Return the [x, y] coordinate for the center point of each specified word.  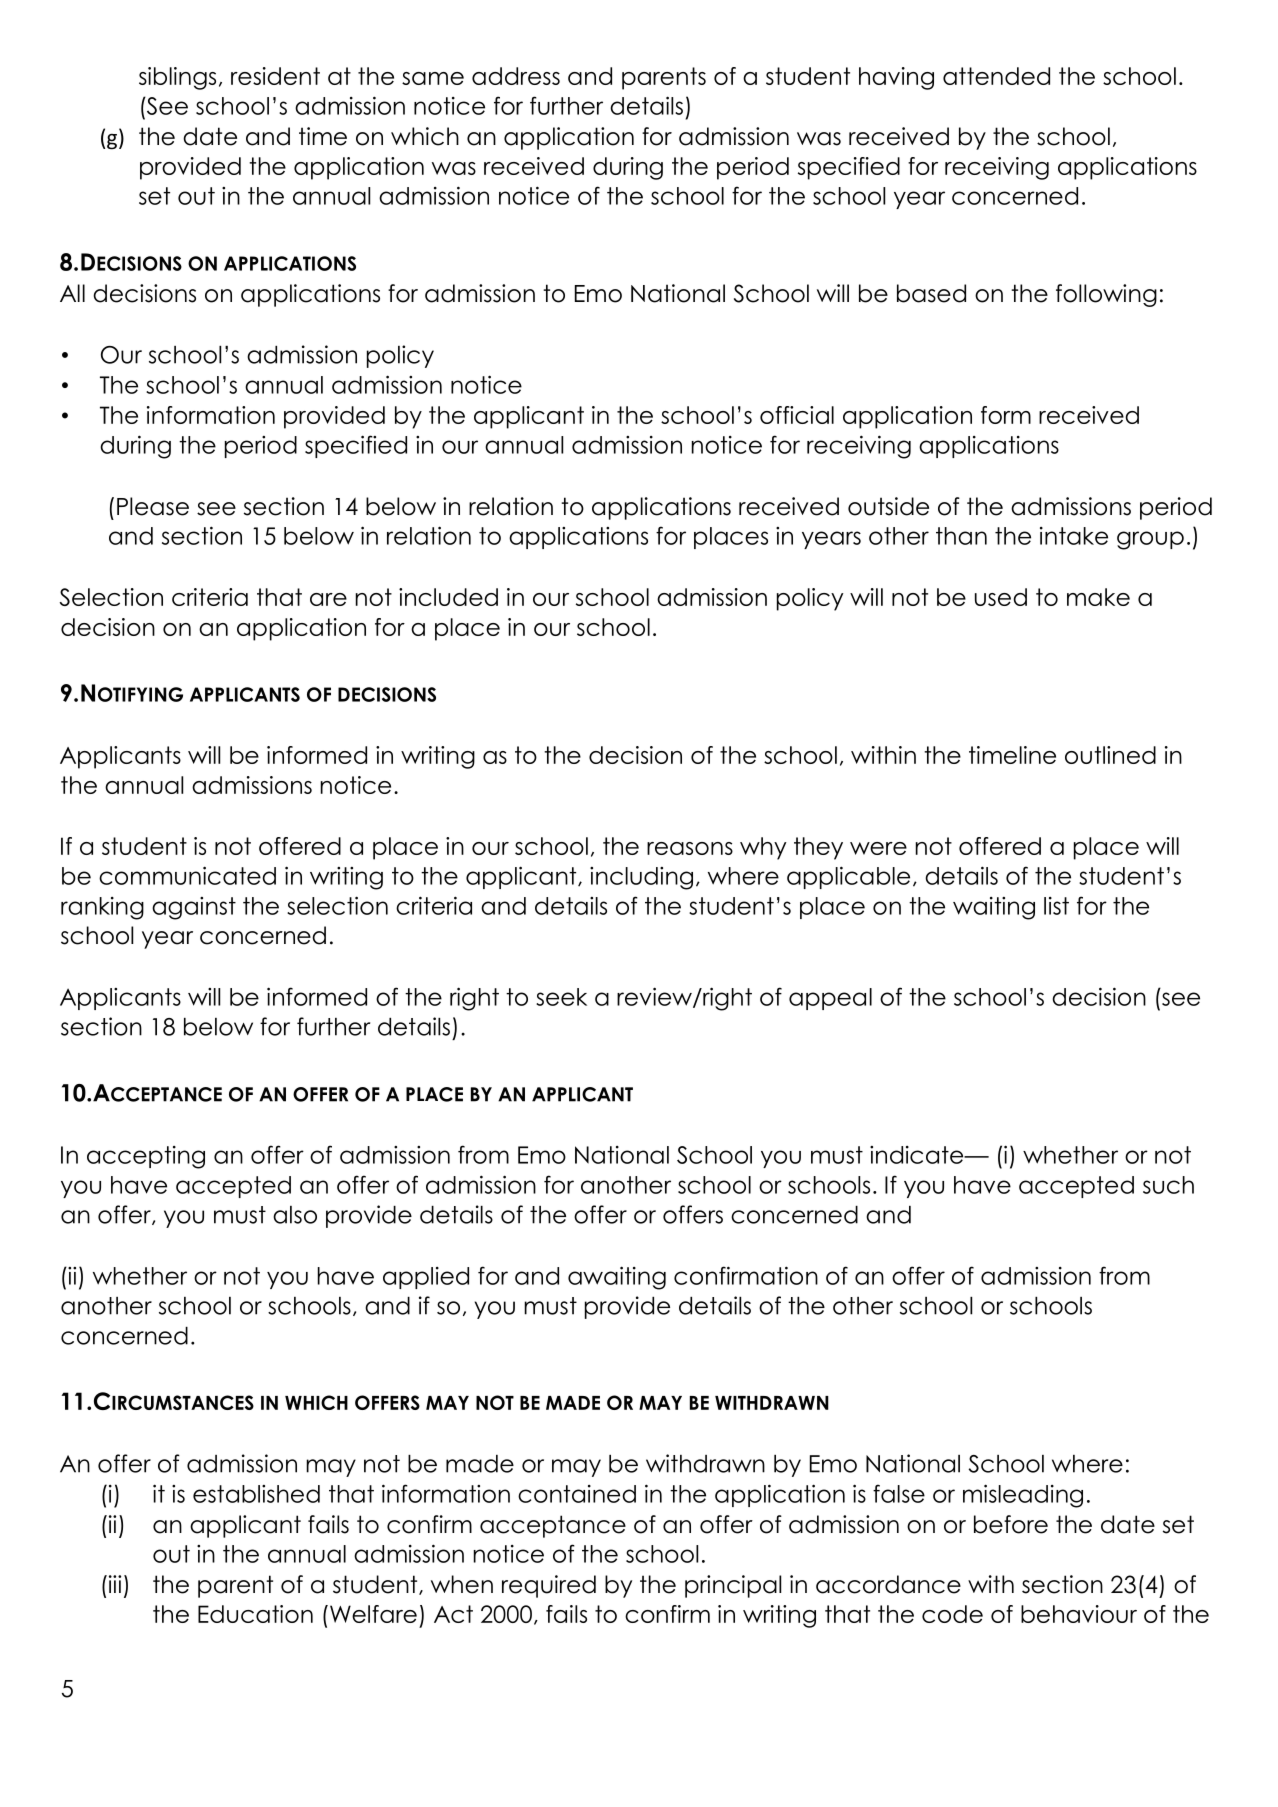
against [194, 908]
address [516, 76]
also [295, 1215]
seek [561, 997]
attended [996, 76]
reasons [690, 848]
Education [255, 1614]
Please [153, 506]
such [1168, 1185]
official [797, 415]
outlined [1110, 755]
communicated [187, 875]
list [1056, 906]
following [1106, 295]
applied [426, 1278]
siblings [177, 78]
